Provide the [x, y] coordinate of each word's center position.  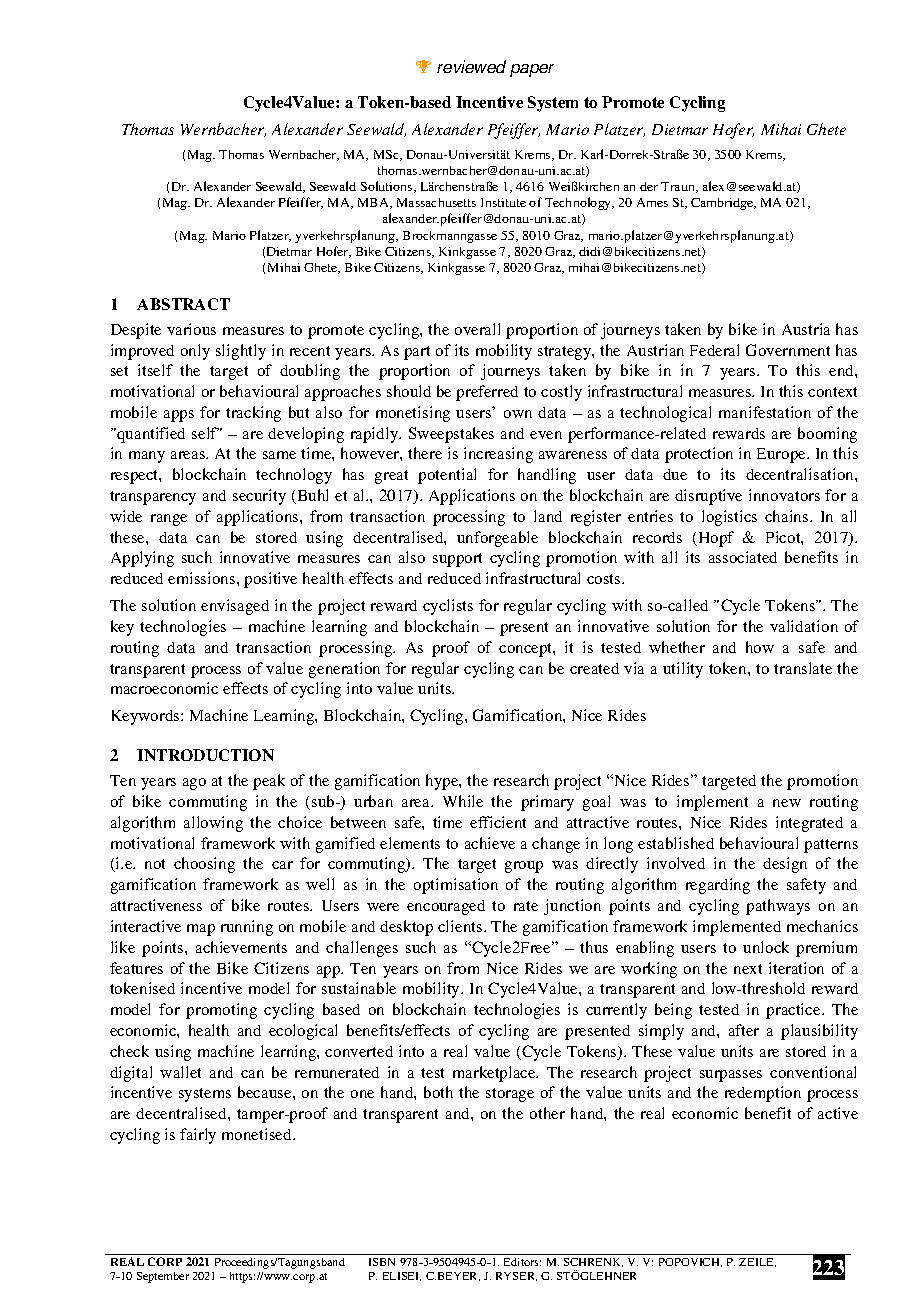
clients [461, 926]
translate [803, 668]
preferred [487, 393]
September [163, 1277]
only [195, 352]
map [201, 930]
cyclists [448, 607]
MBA [375, 203]
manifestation [765, 412]
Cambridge [723, 204]
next [748, 969]
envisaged [235, 607]
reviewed [471, 66]
